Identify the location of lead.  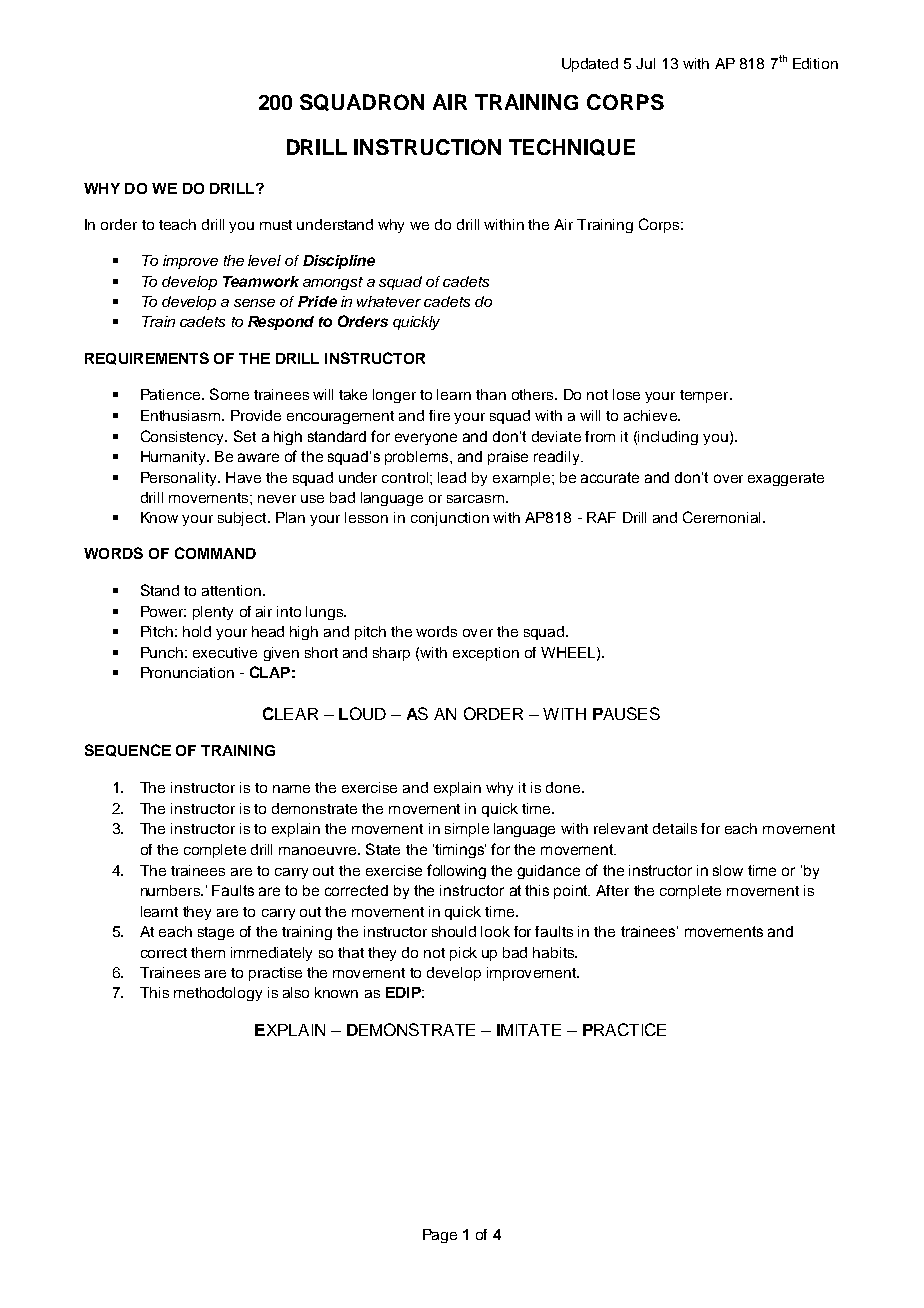
(452, 477).
